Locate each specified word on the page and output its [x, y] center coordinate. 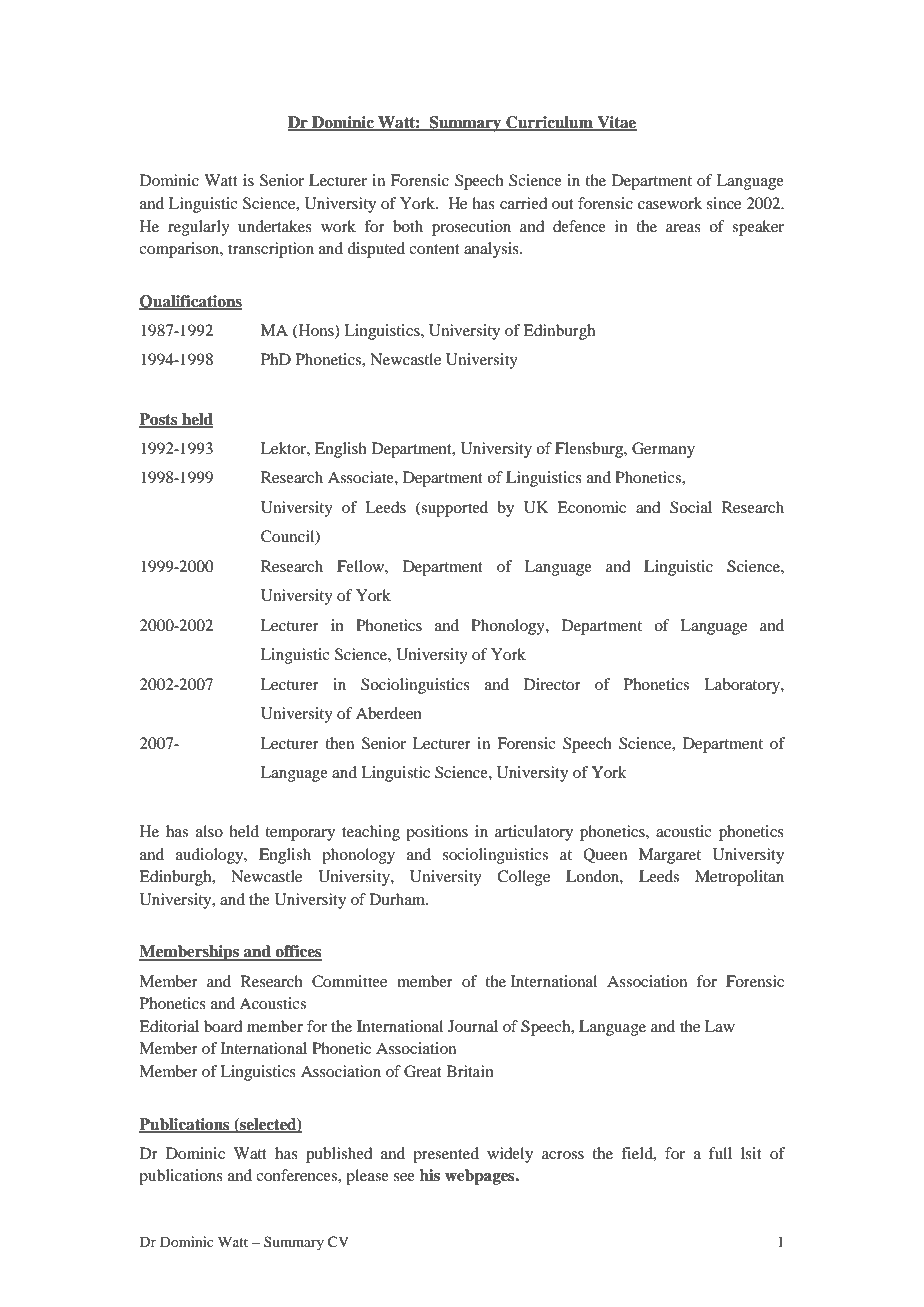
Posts [159, 420]
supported [454, 509]
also [209, 831]
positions [437, 833]
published [339, 1155]
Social [691, 507]
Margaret [670, 856]
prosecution [471, 228]
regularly [199, 228]
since [724, 203]
